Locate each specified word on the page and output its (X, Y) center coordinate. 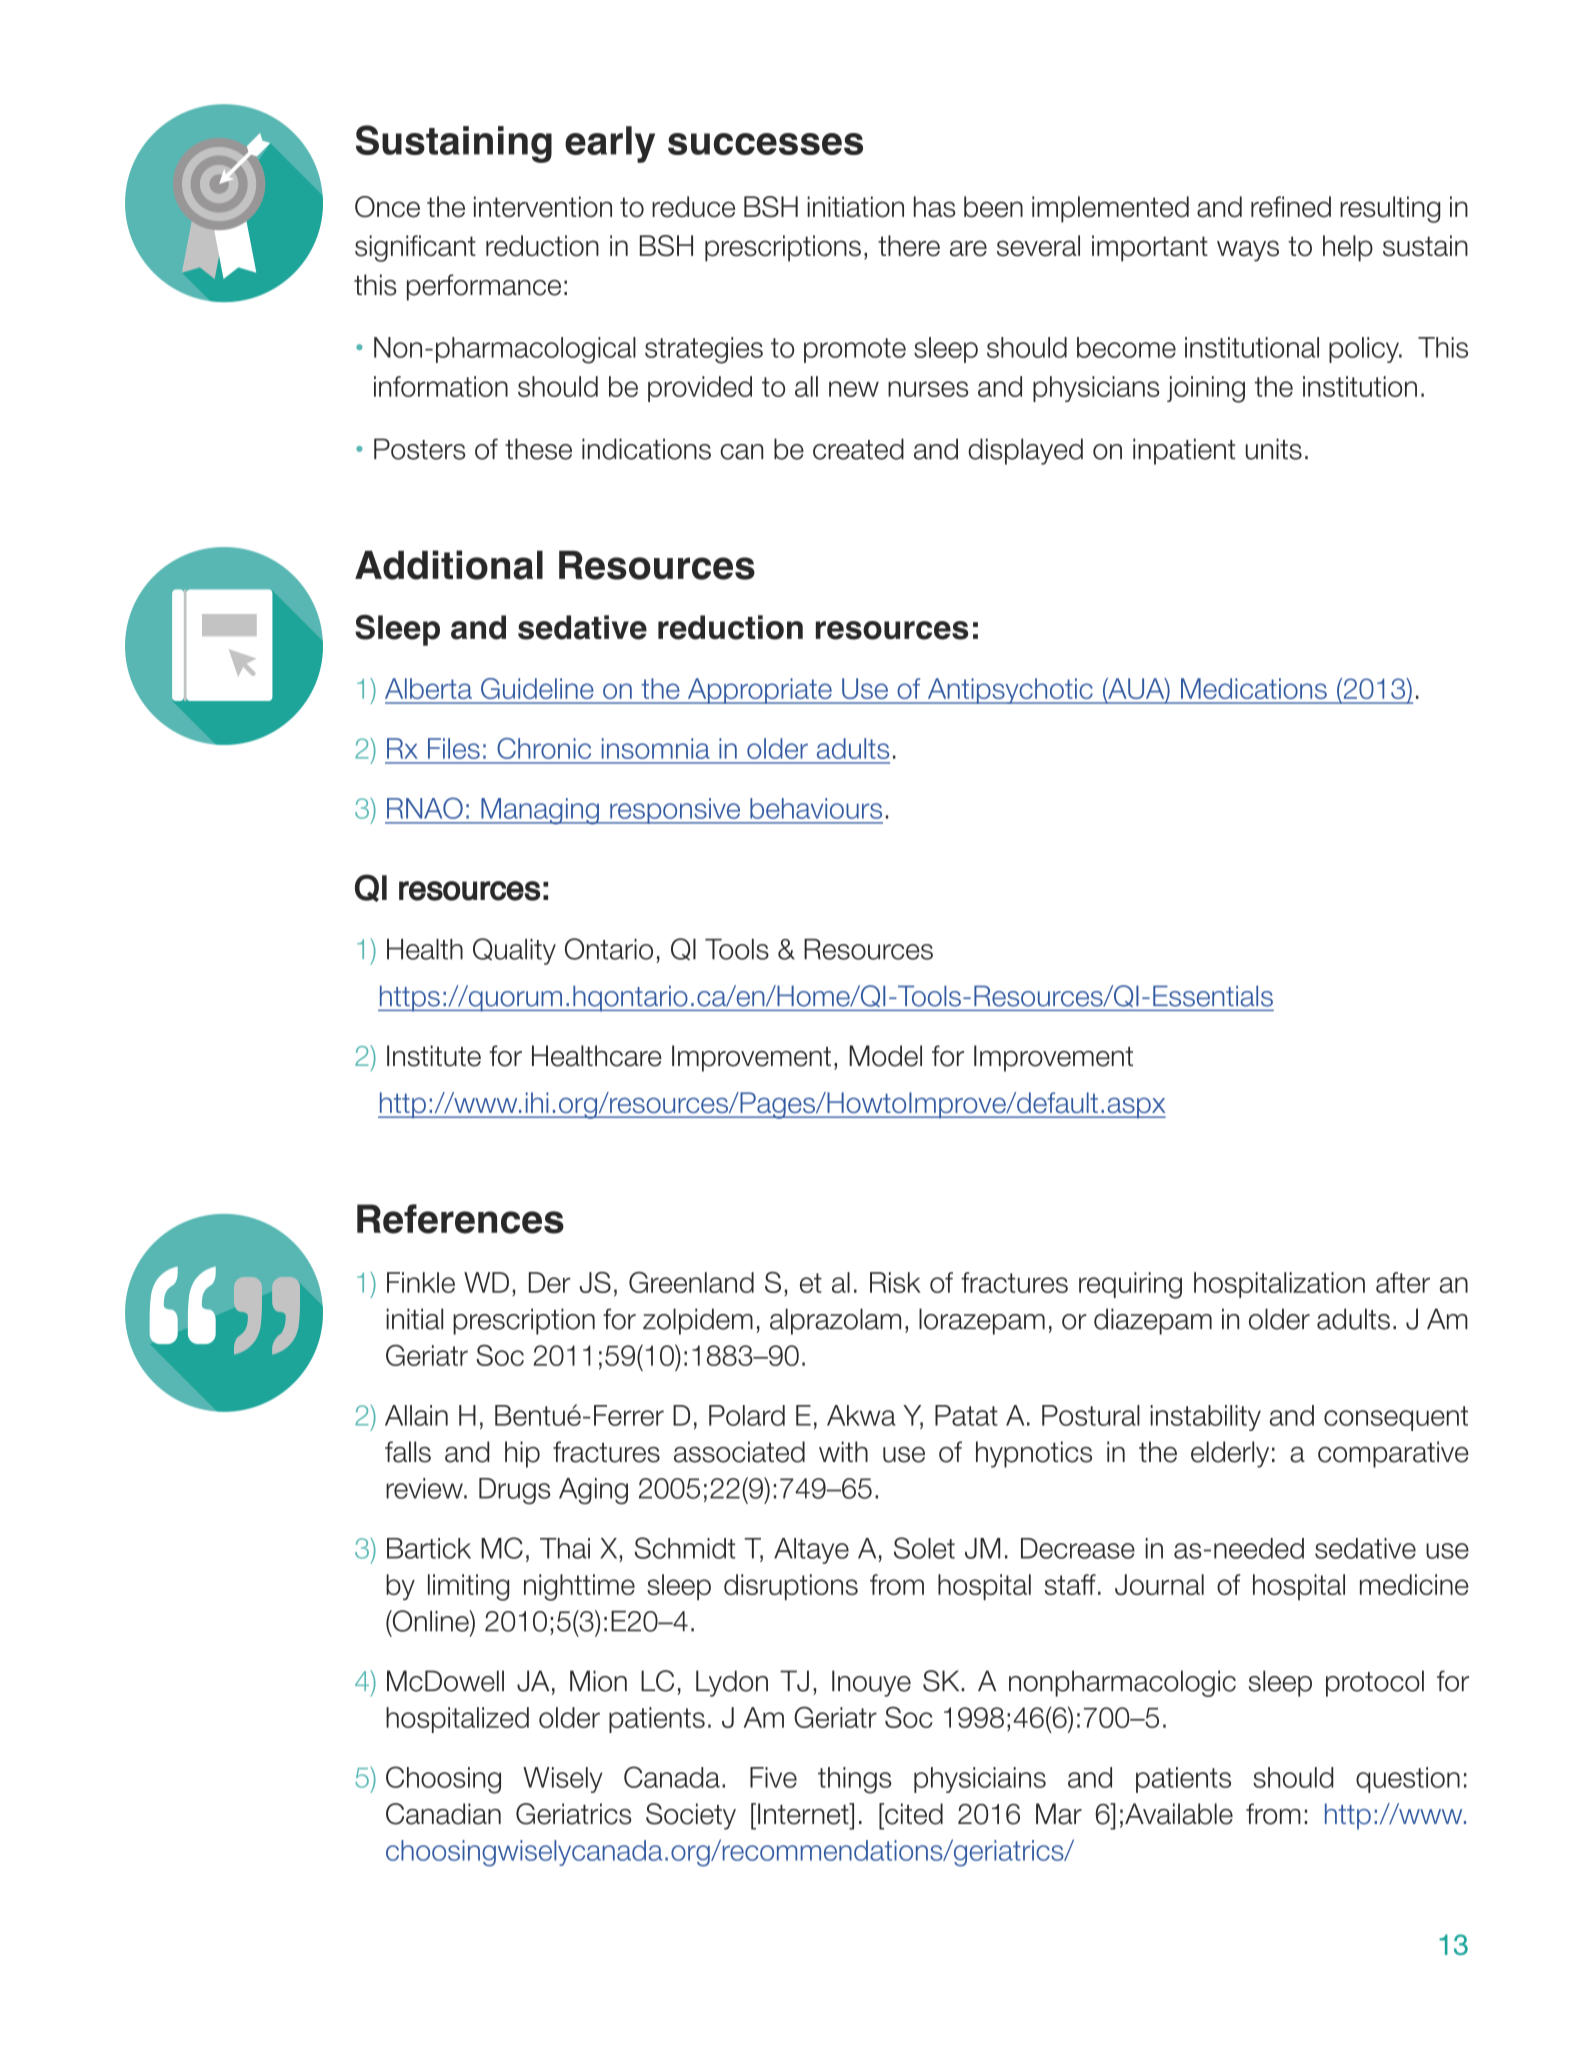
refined (1291, 207)
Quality (514, 951)
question (1408, 1780)
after (1403, 1282)
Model (885, 1056)
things (855, 1780)
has (934, 207)
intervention (543, 207)
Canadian (443, 1814)
